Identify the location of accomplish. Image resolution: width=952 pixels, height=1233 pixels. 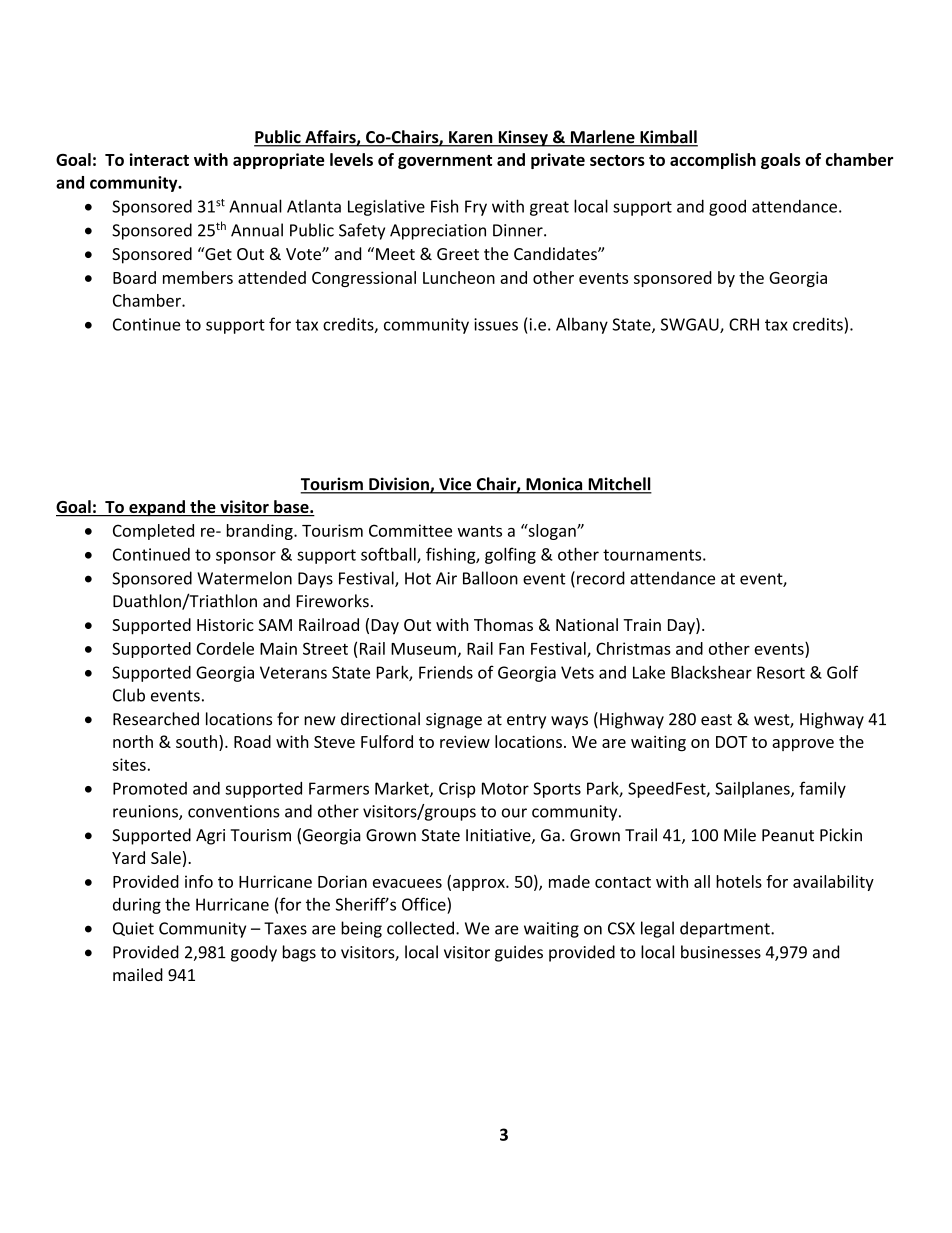
(713, 161).
